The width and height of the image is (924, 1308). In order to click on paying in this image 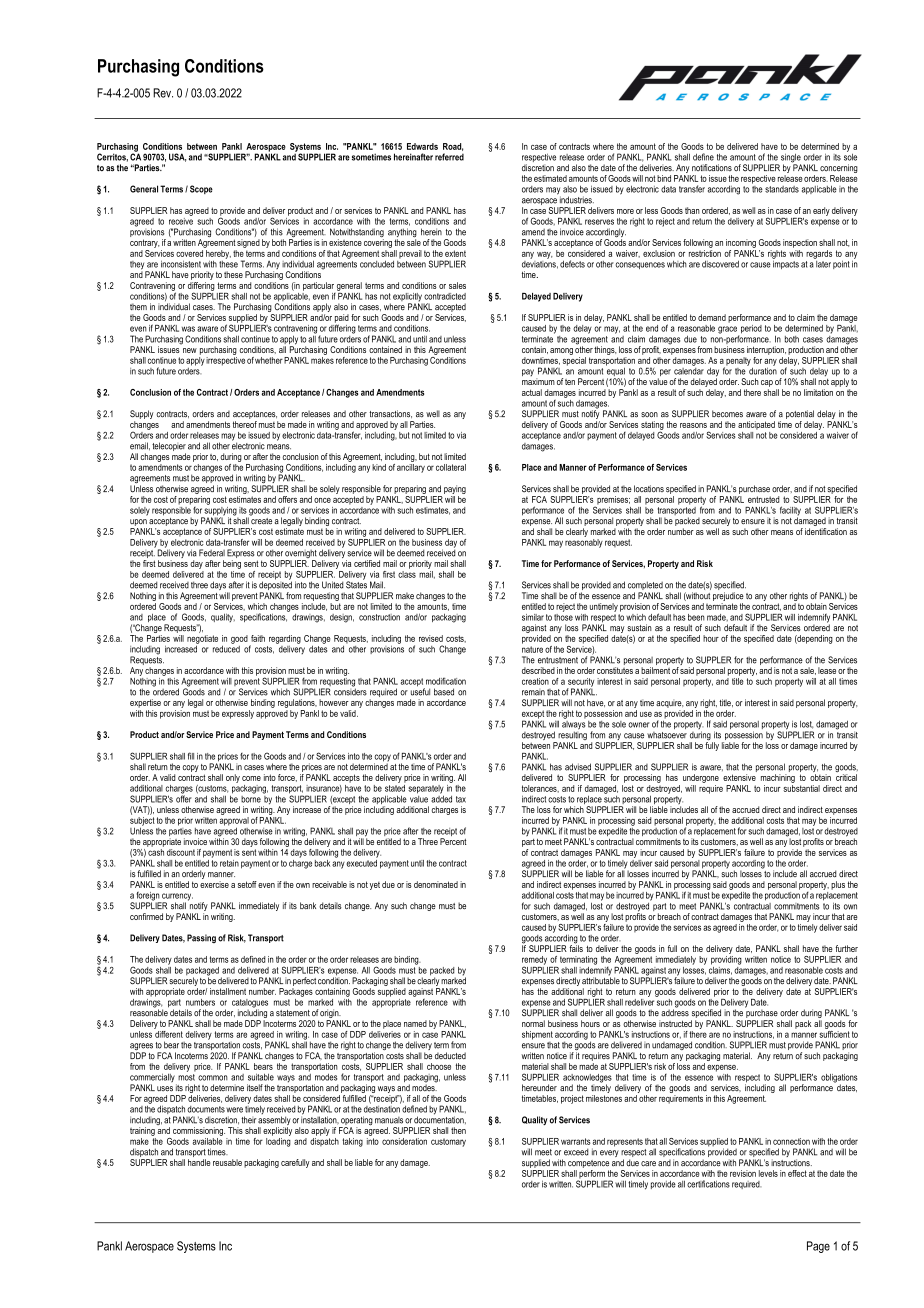, I will do `click(455, 489)`.
